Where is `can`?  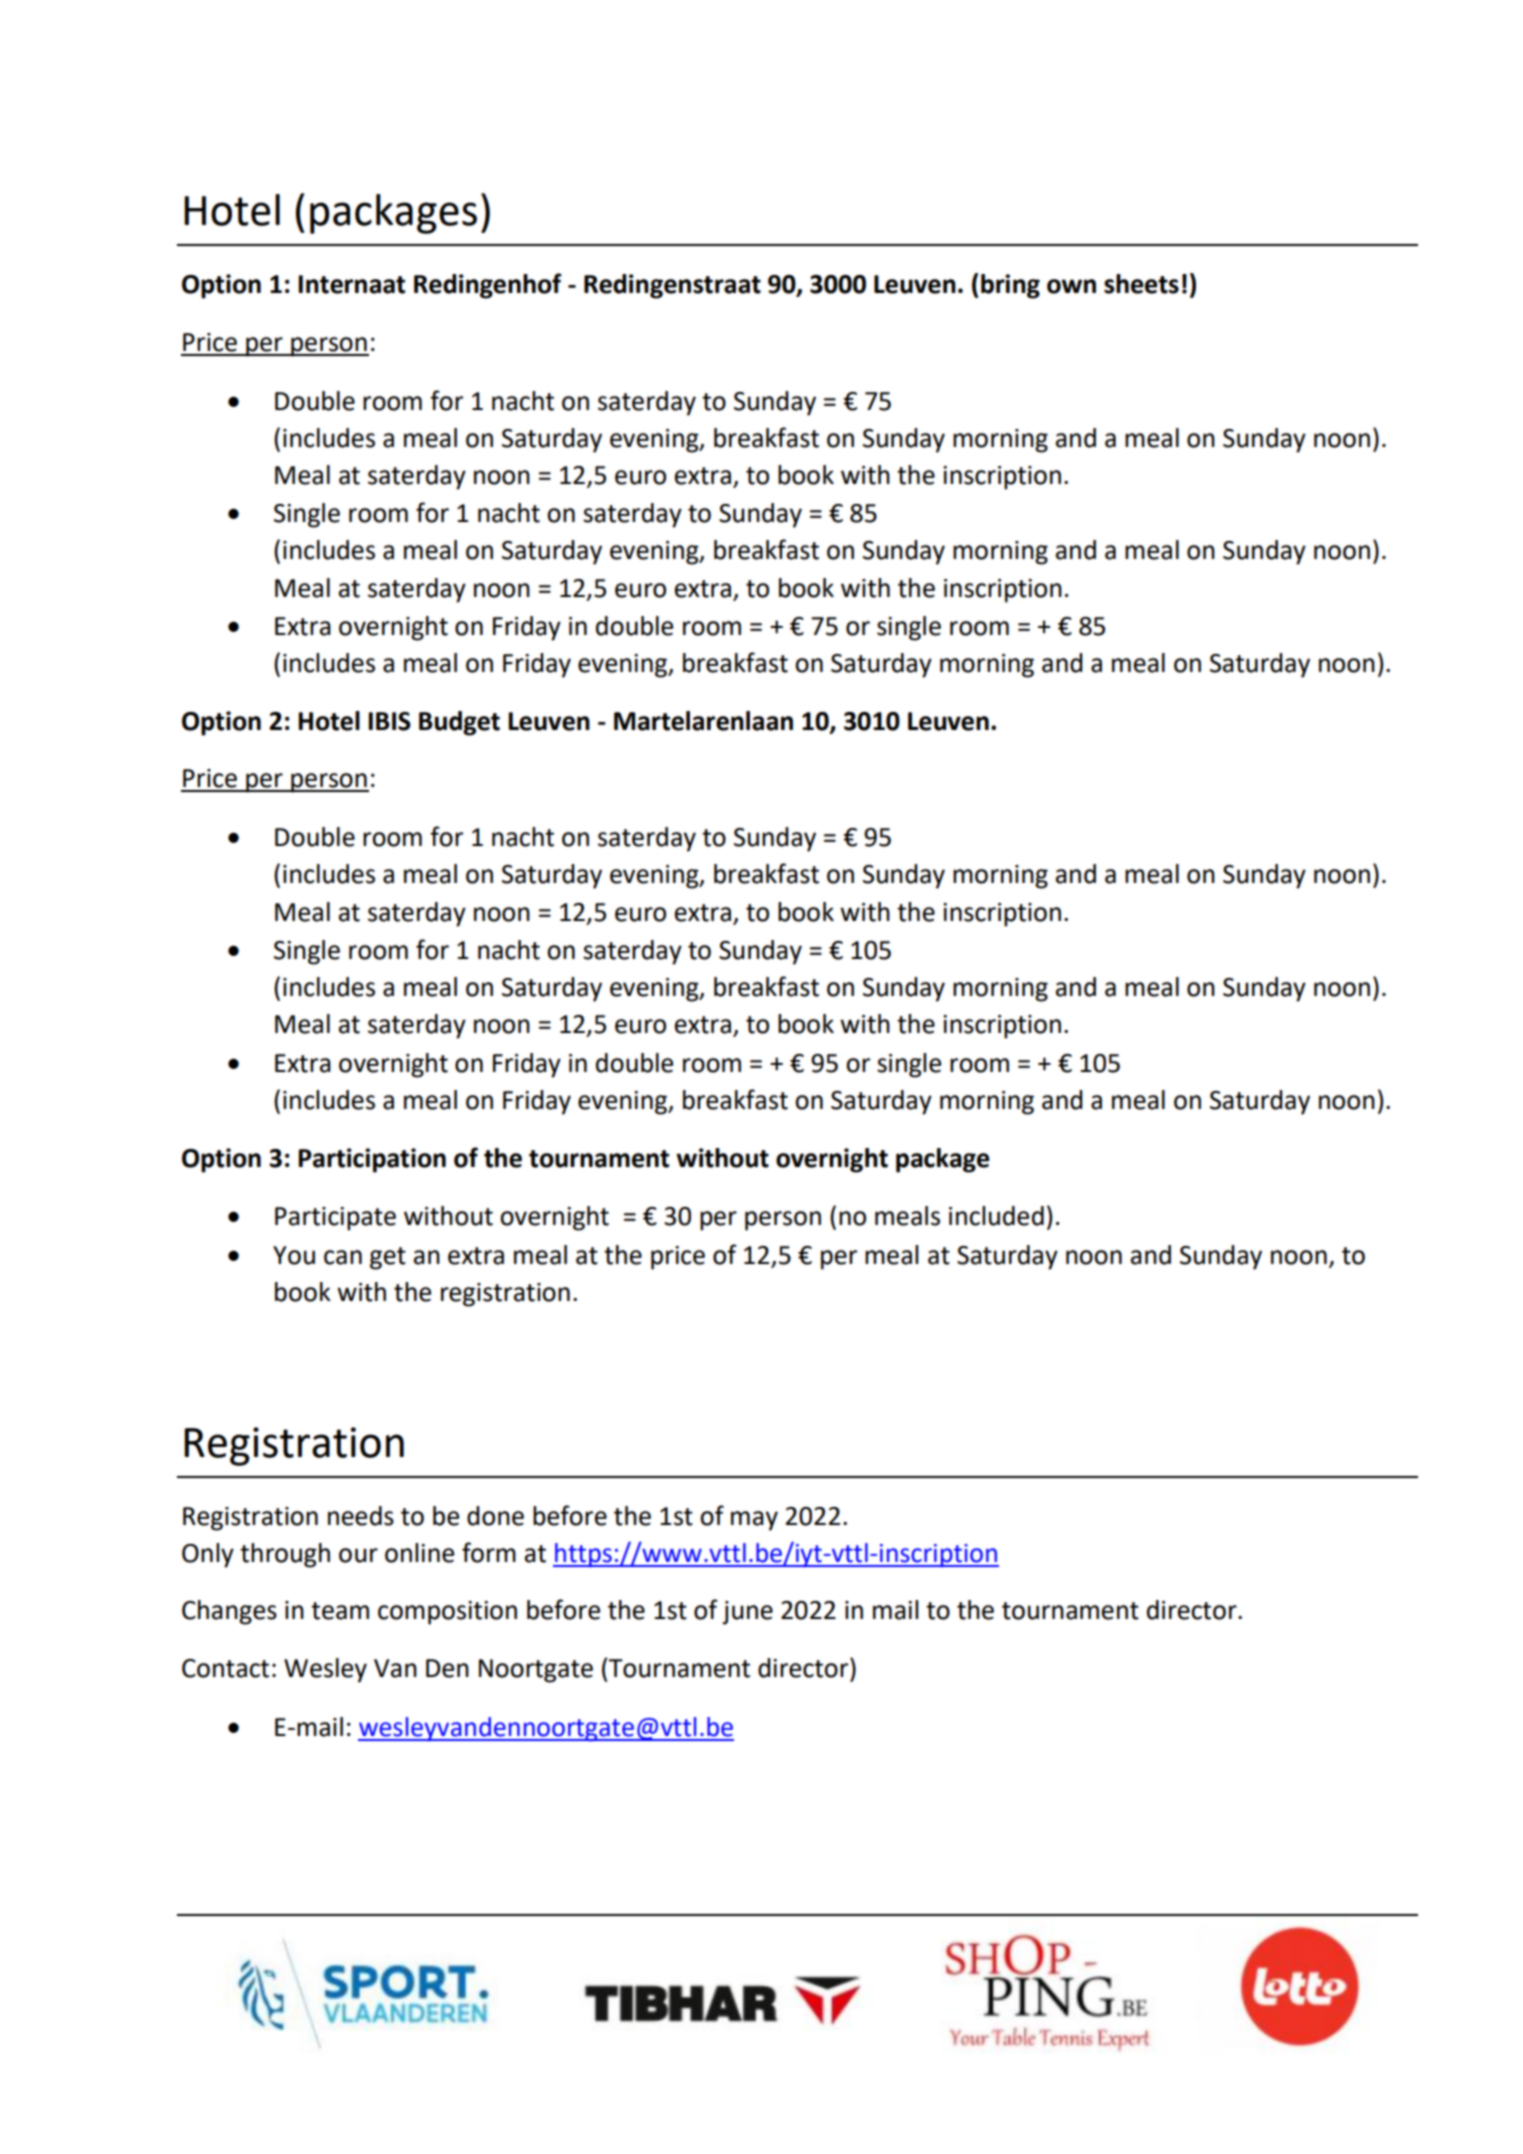
can is located at coordinates (343, 1257).
